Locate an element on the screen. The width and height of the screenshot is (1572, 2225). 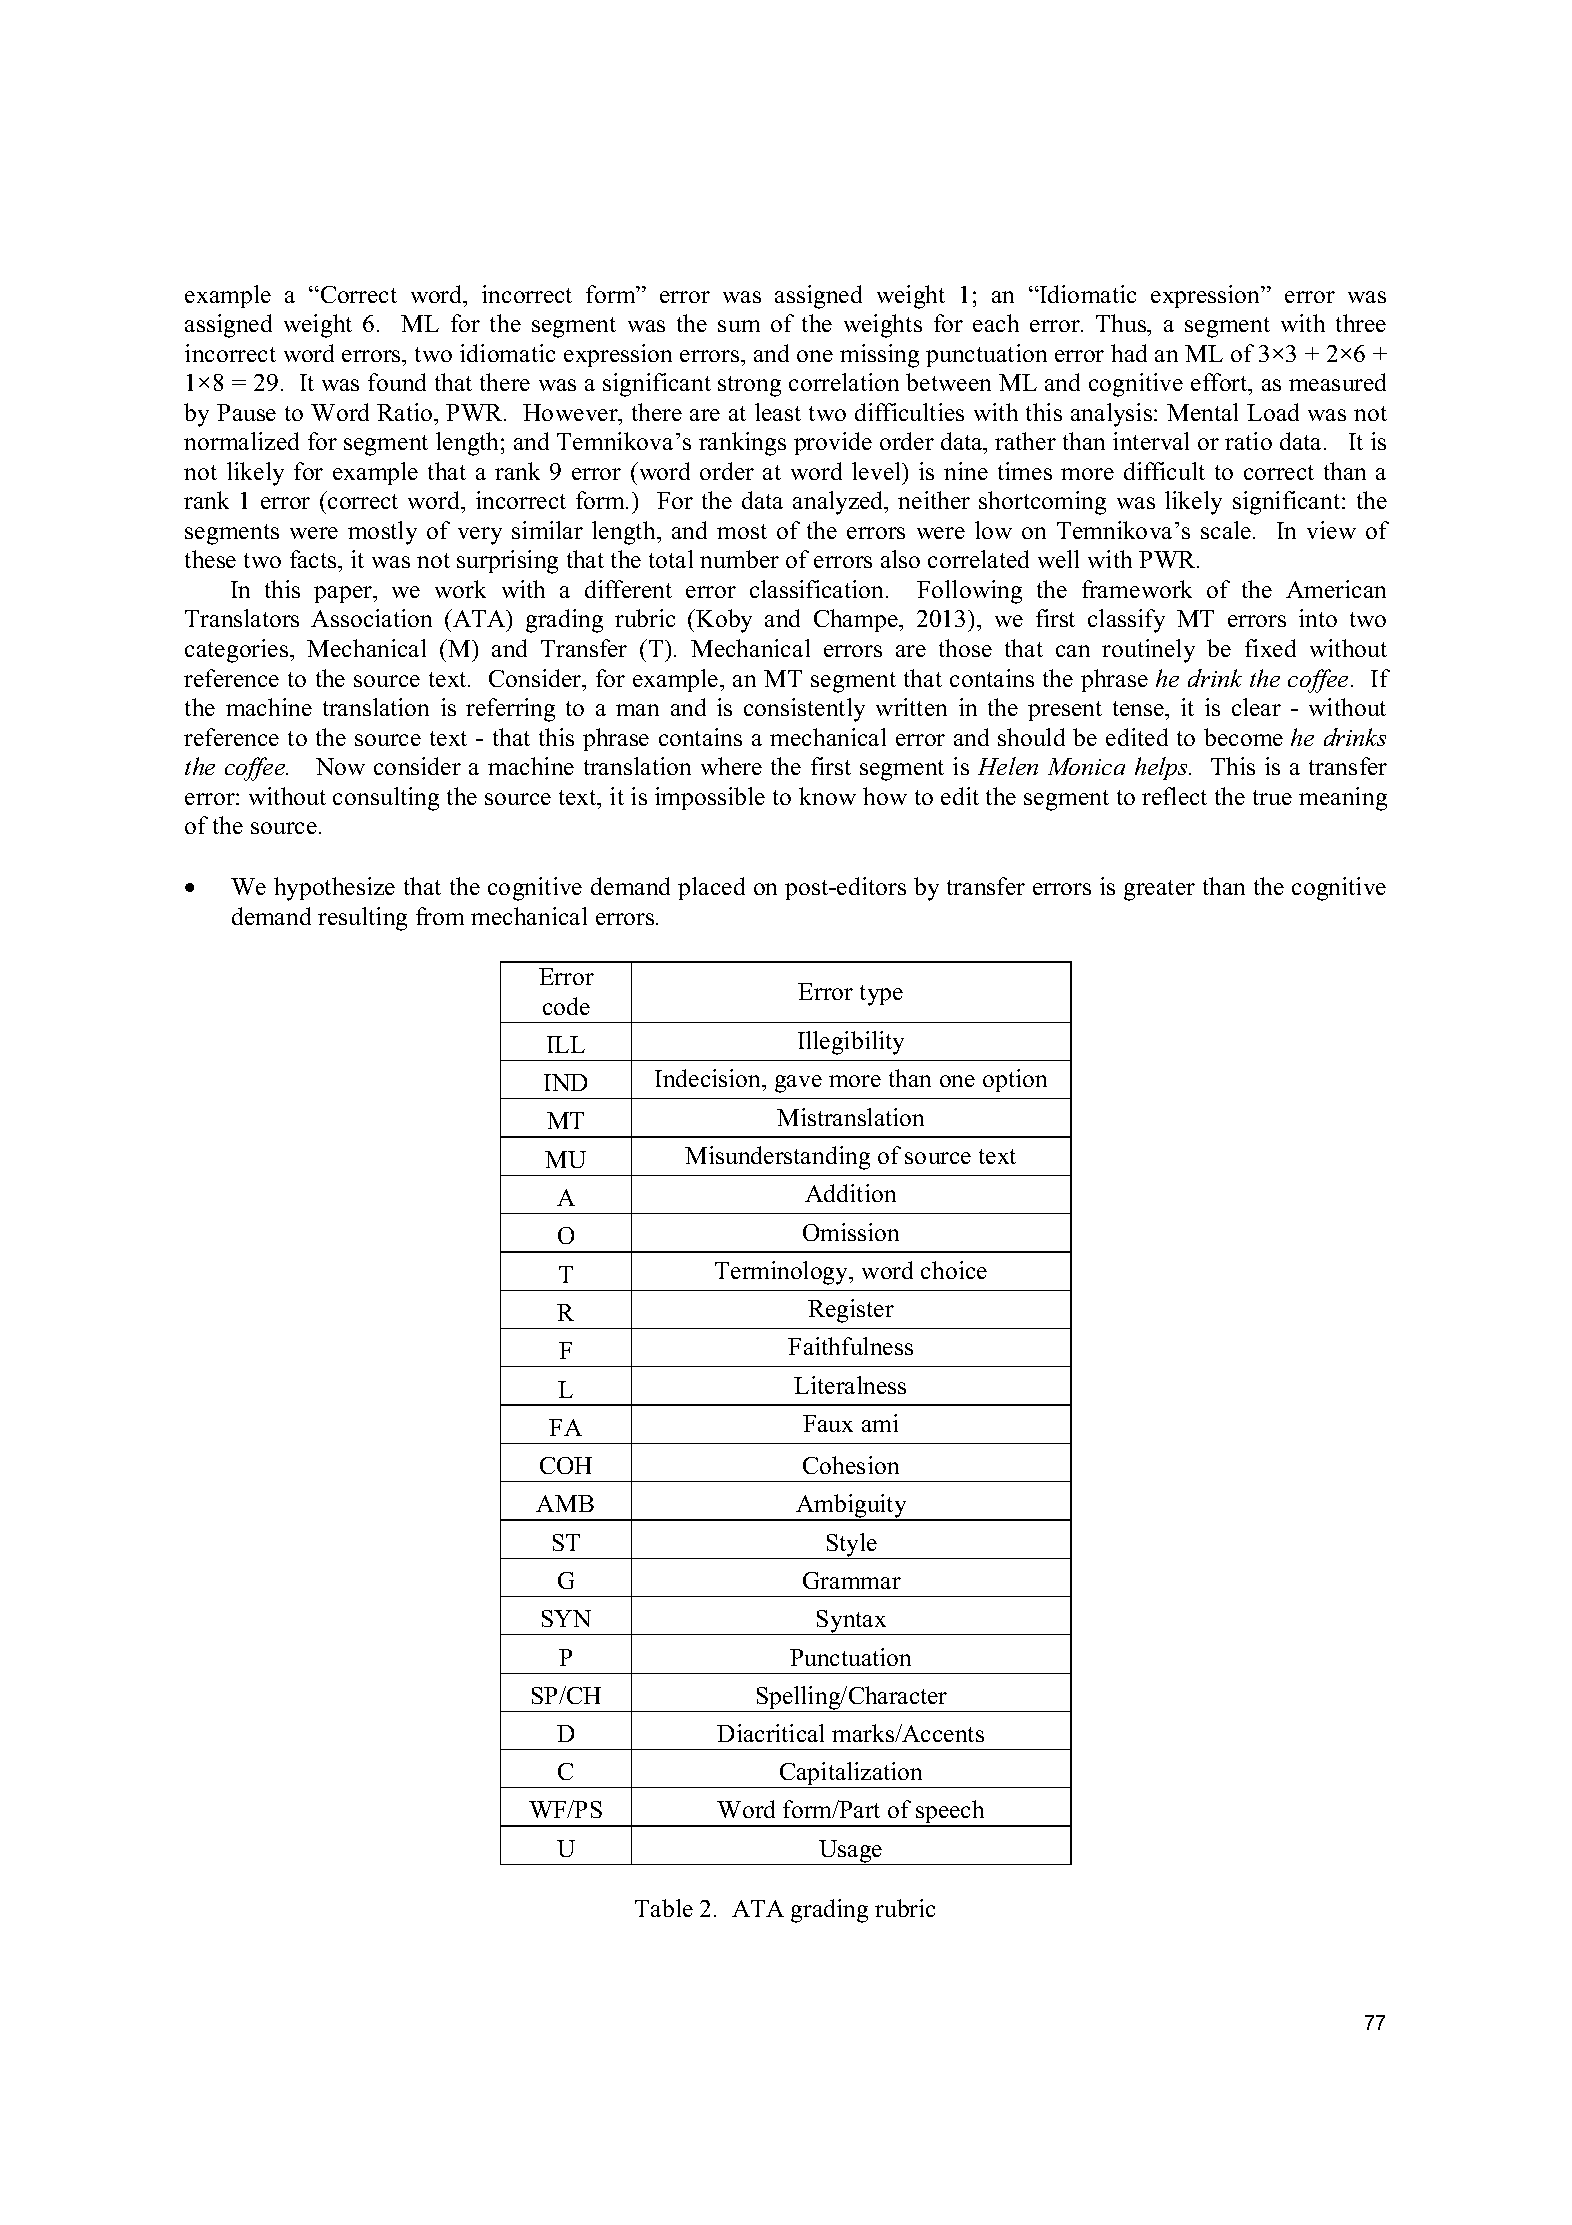
greater is located at coordinates (1159, 890).
